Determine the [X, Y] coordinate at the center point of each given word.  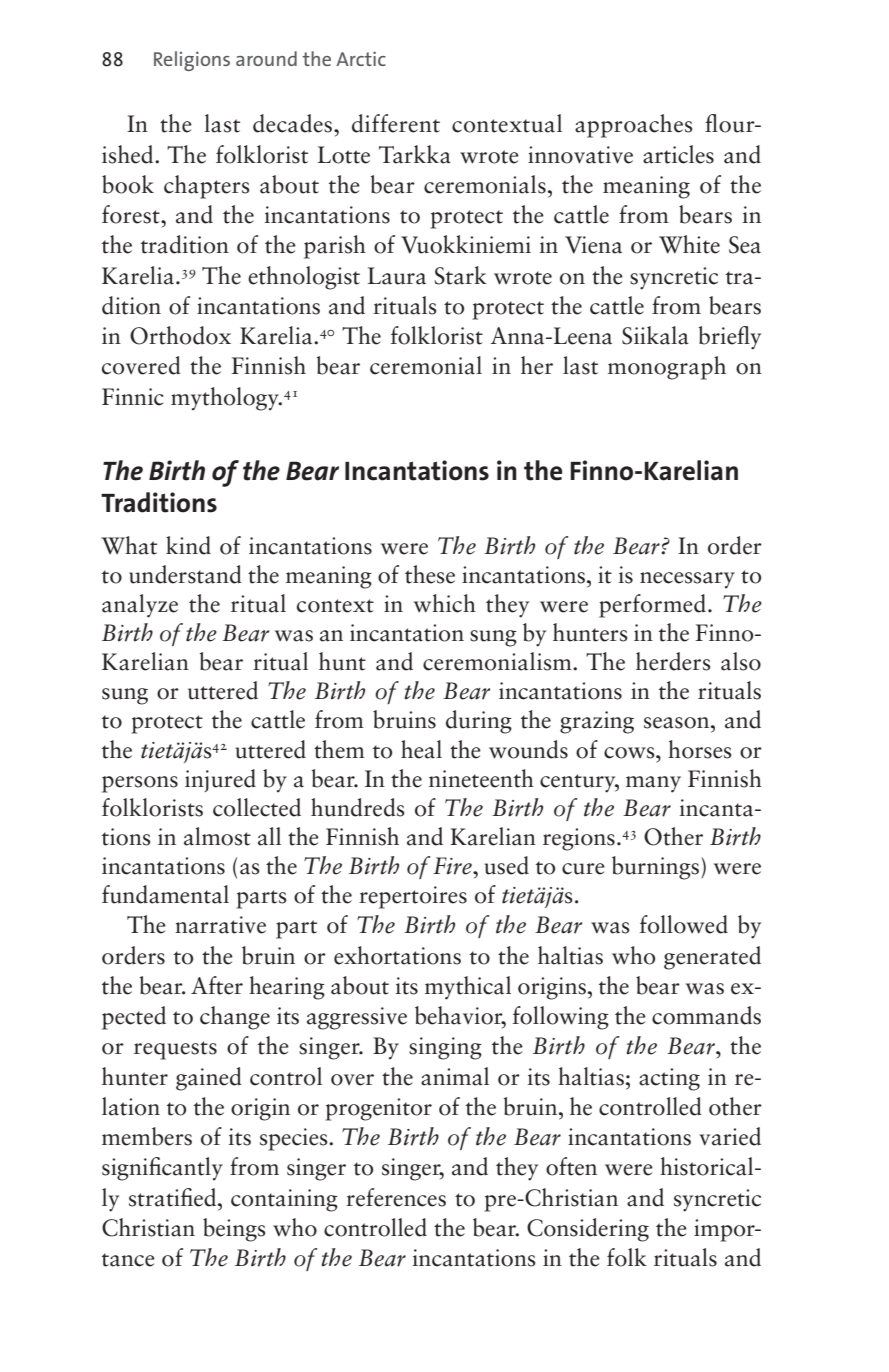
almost [217, 836]
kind [188, 545]
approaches [634, 126]
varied [730, 1136]
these [430, 574]
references [396, 1197]
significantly [162, 1169]
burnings [655, 868]
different [396, 123]
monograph [667, 368]
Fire [453, 866]
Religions [192, 61]
